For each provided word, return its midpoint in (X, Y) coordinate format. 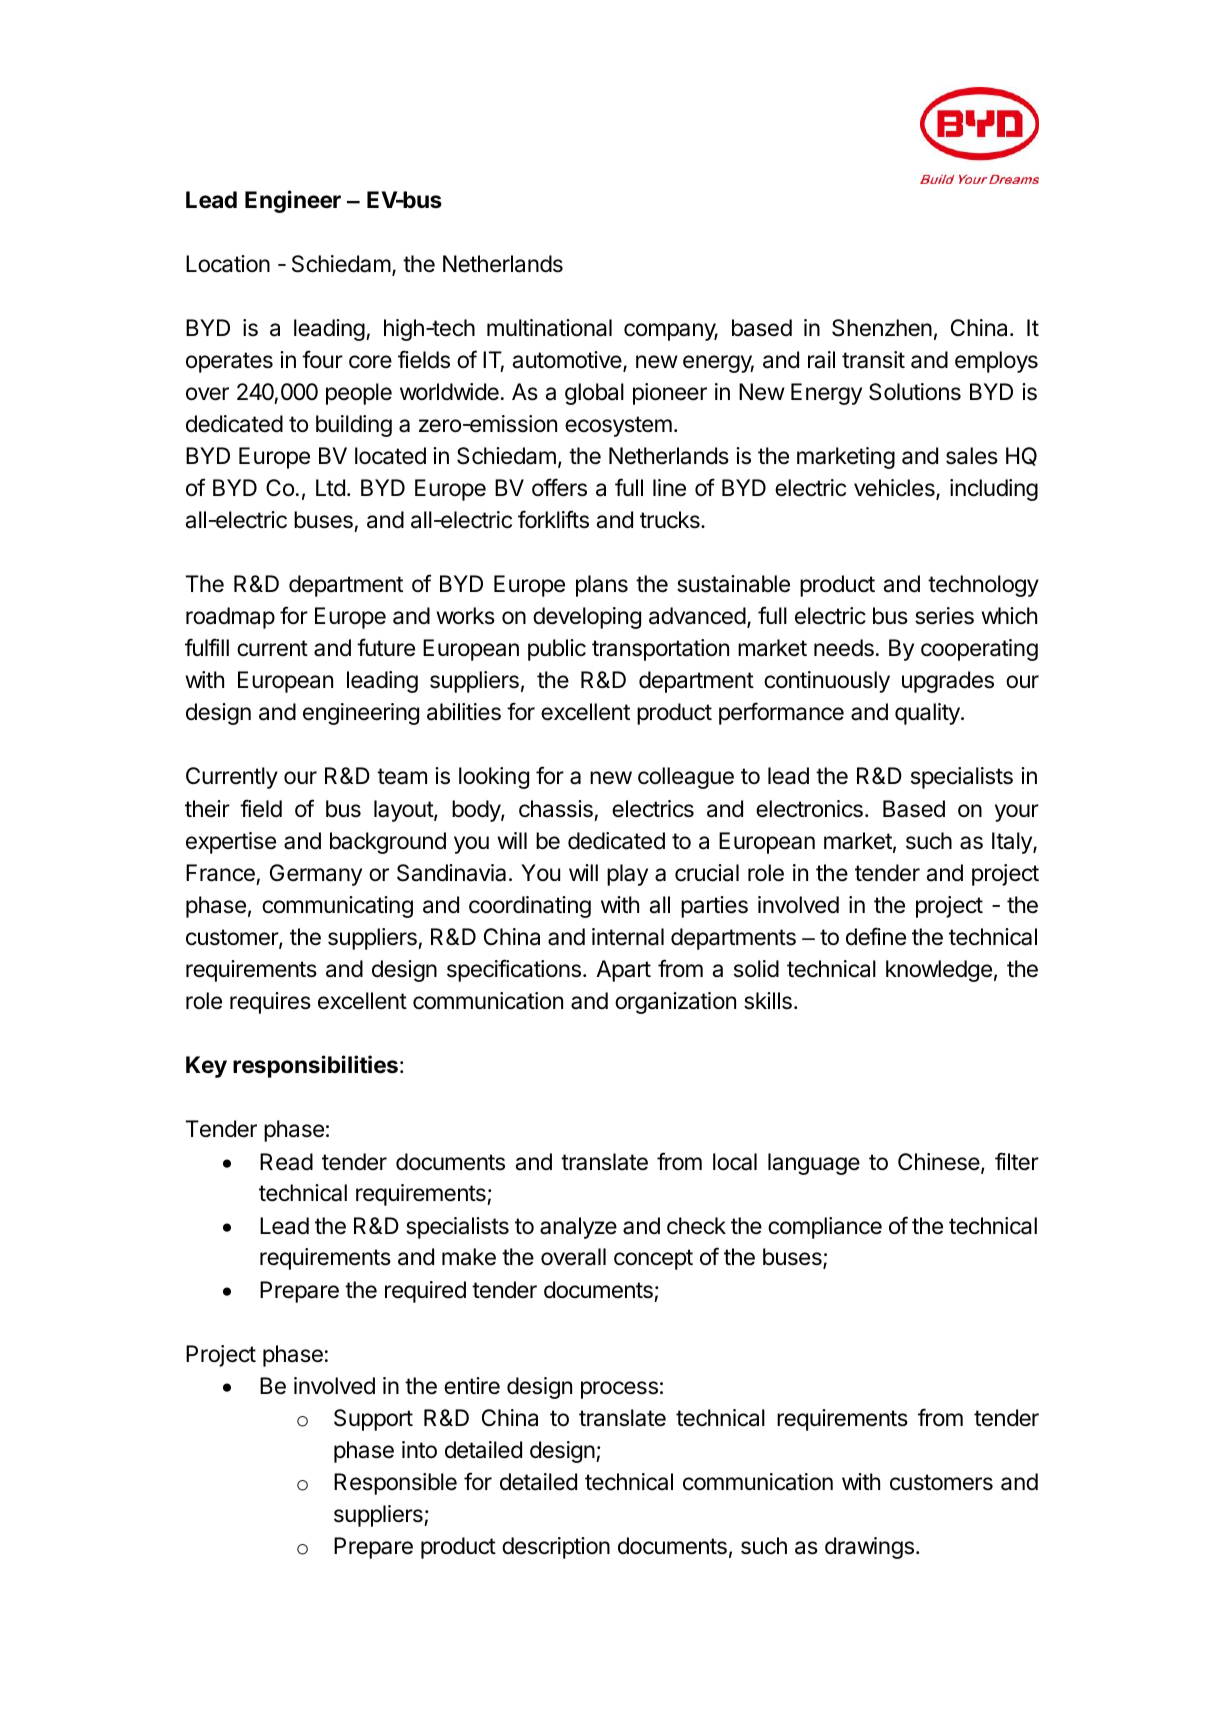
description (556, 1548)
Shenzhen (882, 328)
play (627, 875)
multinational (549, 328)
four (322, 359)
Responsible (395, 1484)
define (876, 936)
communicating (337, 907)
